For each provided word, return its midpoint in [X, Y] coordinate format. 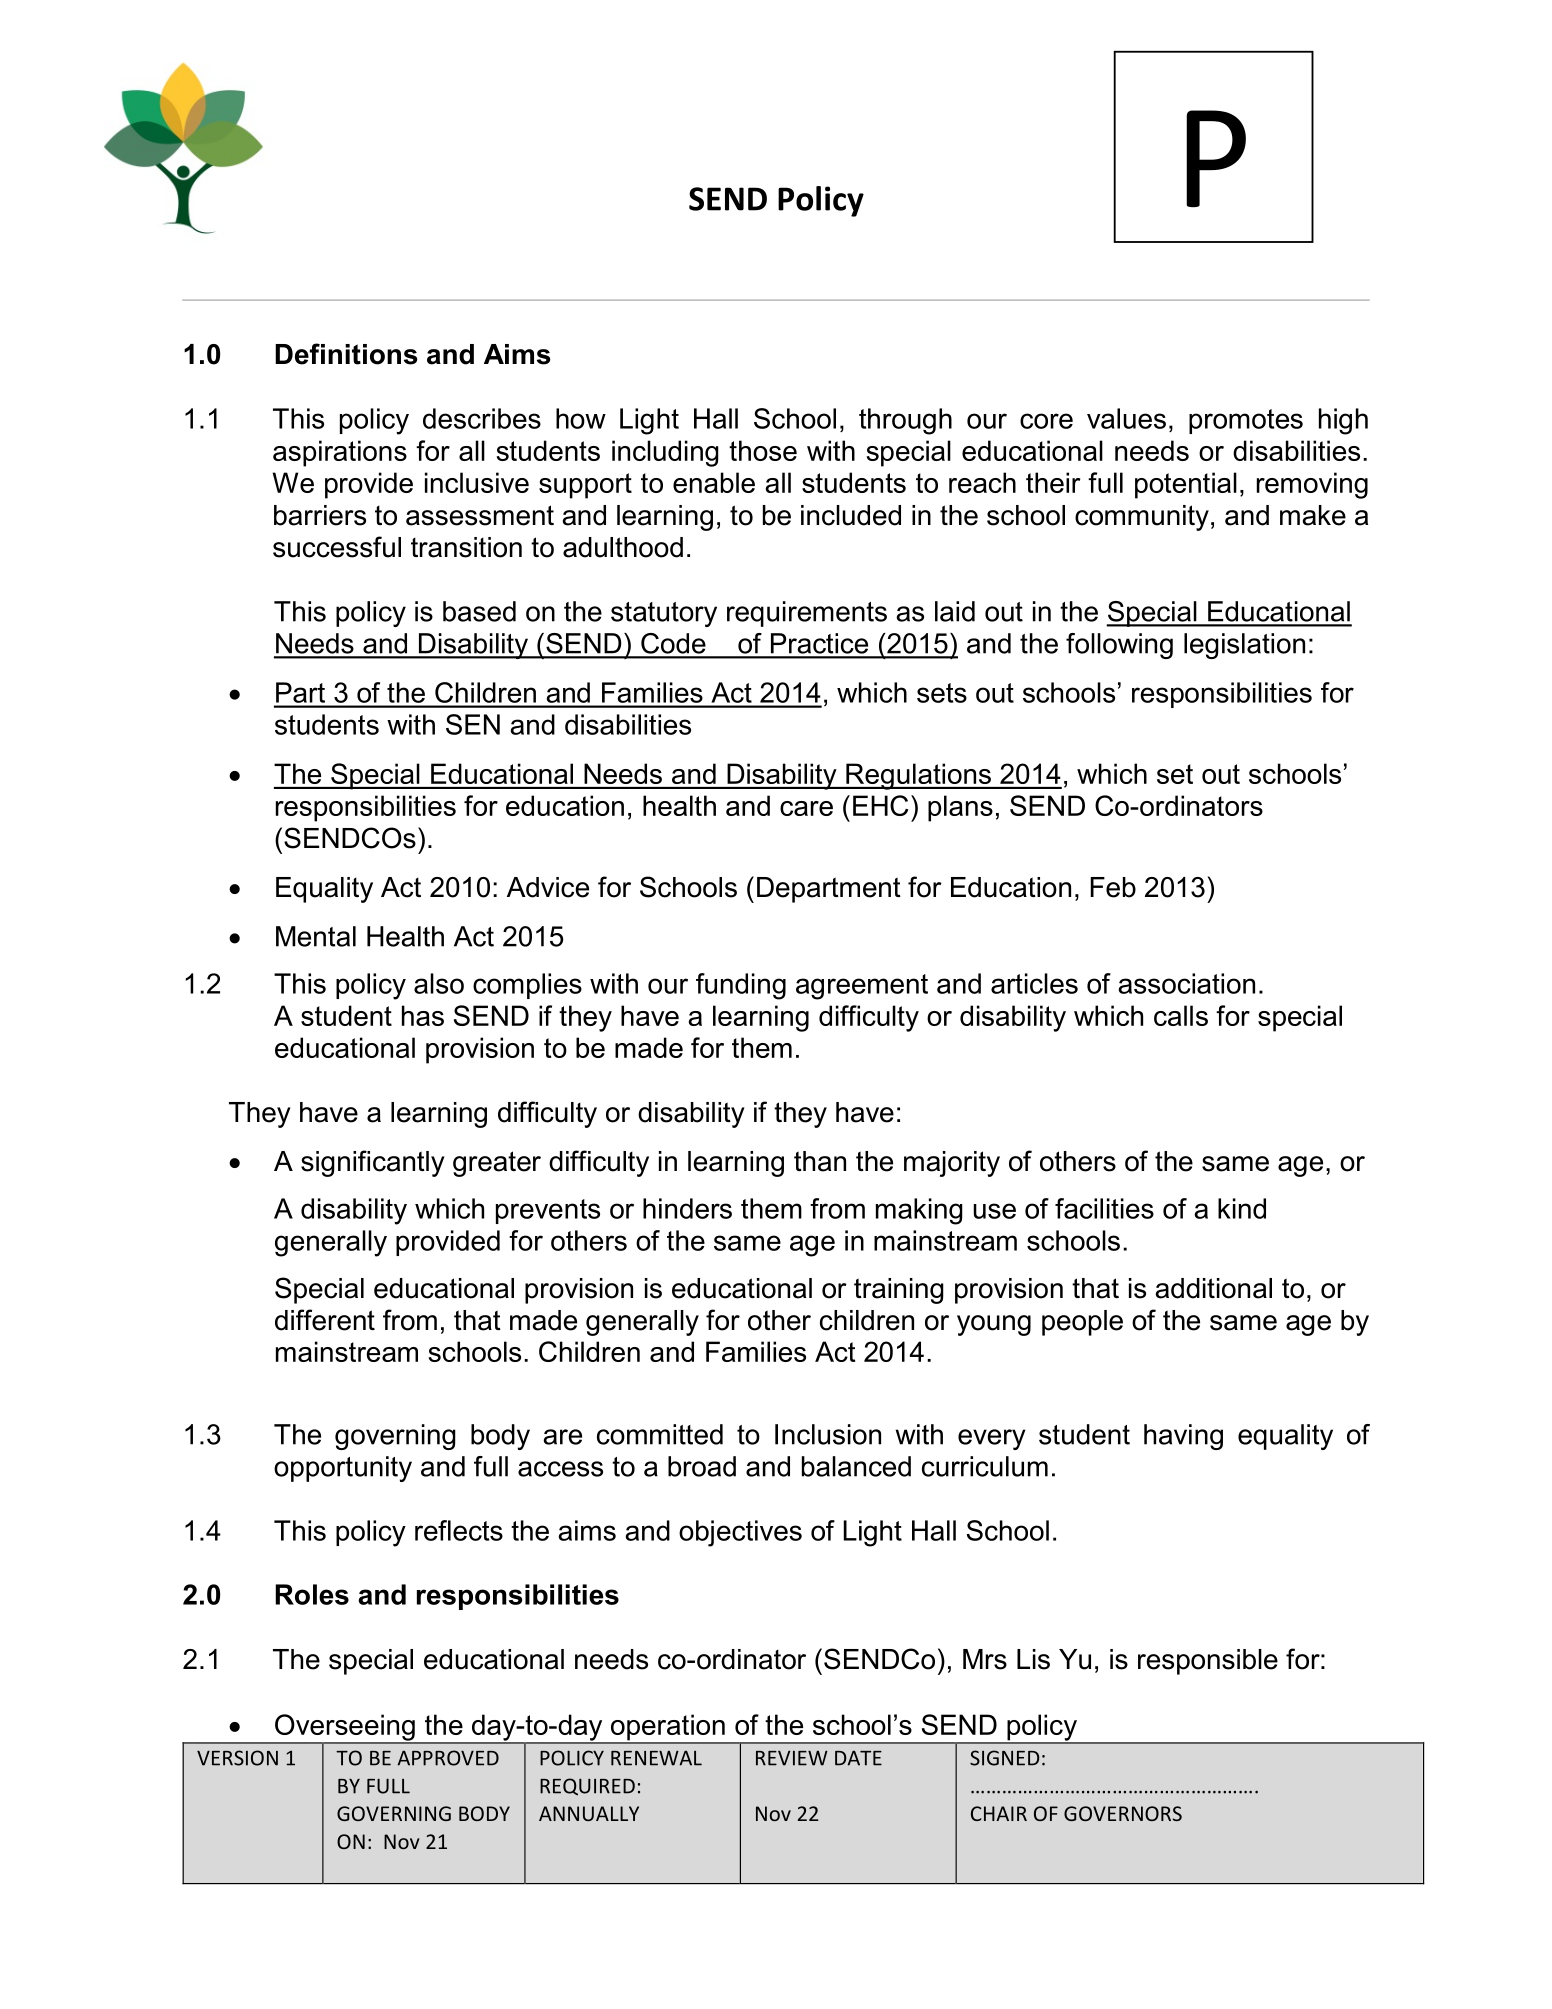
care [806, 808]
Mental [316, 936]
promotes [1246, 421]
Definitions [346, 354]
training [899, 1291]
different [325, 1320]
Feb [1113, 887]
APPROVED [448, 1758]
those [763, 450]
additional [1213, 1288]
